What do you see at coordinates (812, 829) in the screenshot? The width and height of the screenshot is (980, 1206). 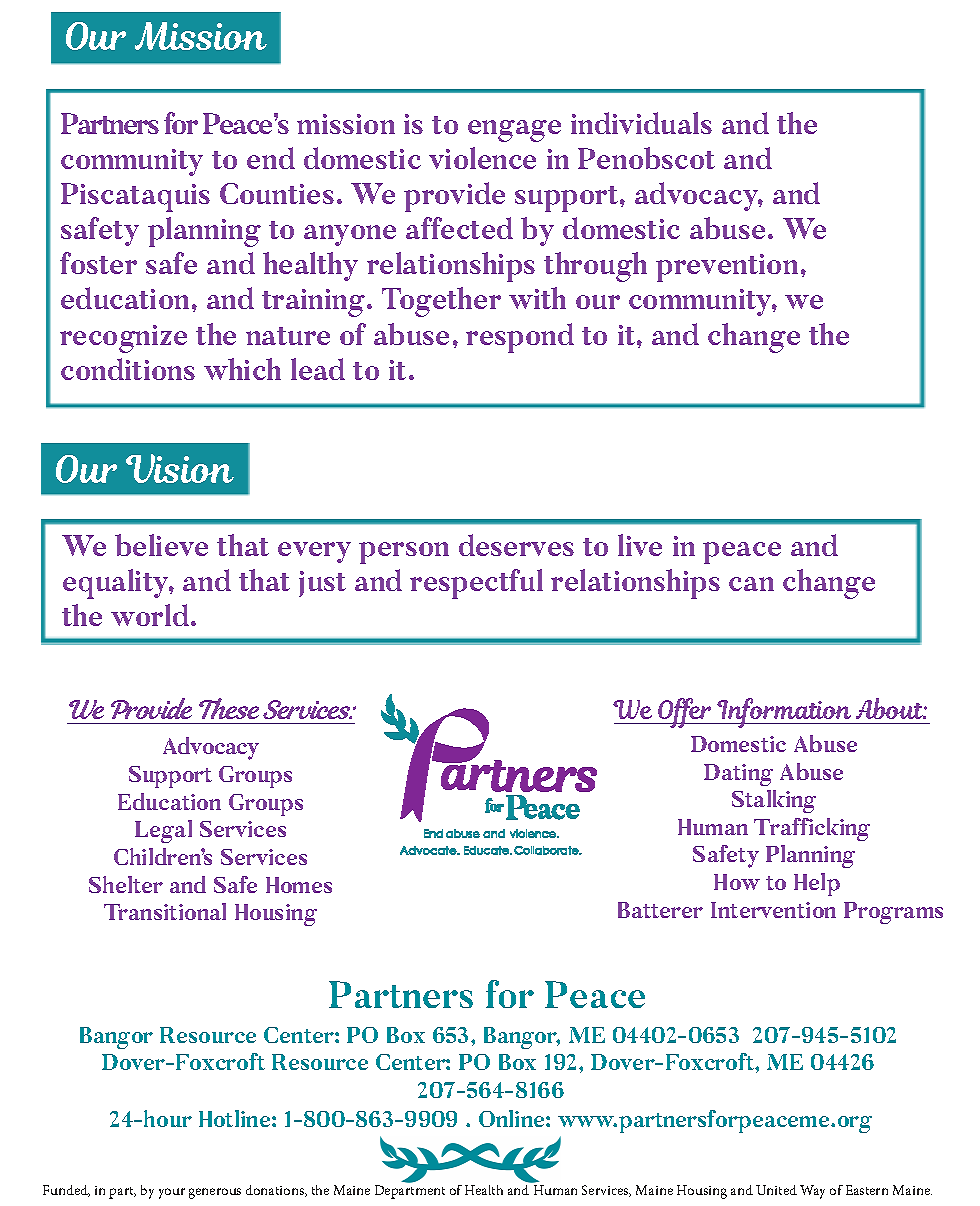 I see `Trafficking` at bounding box center [812, 829].
